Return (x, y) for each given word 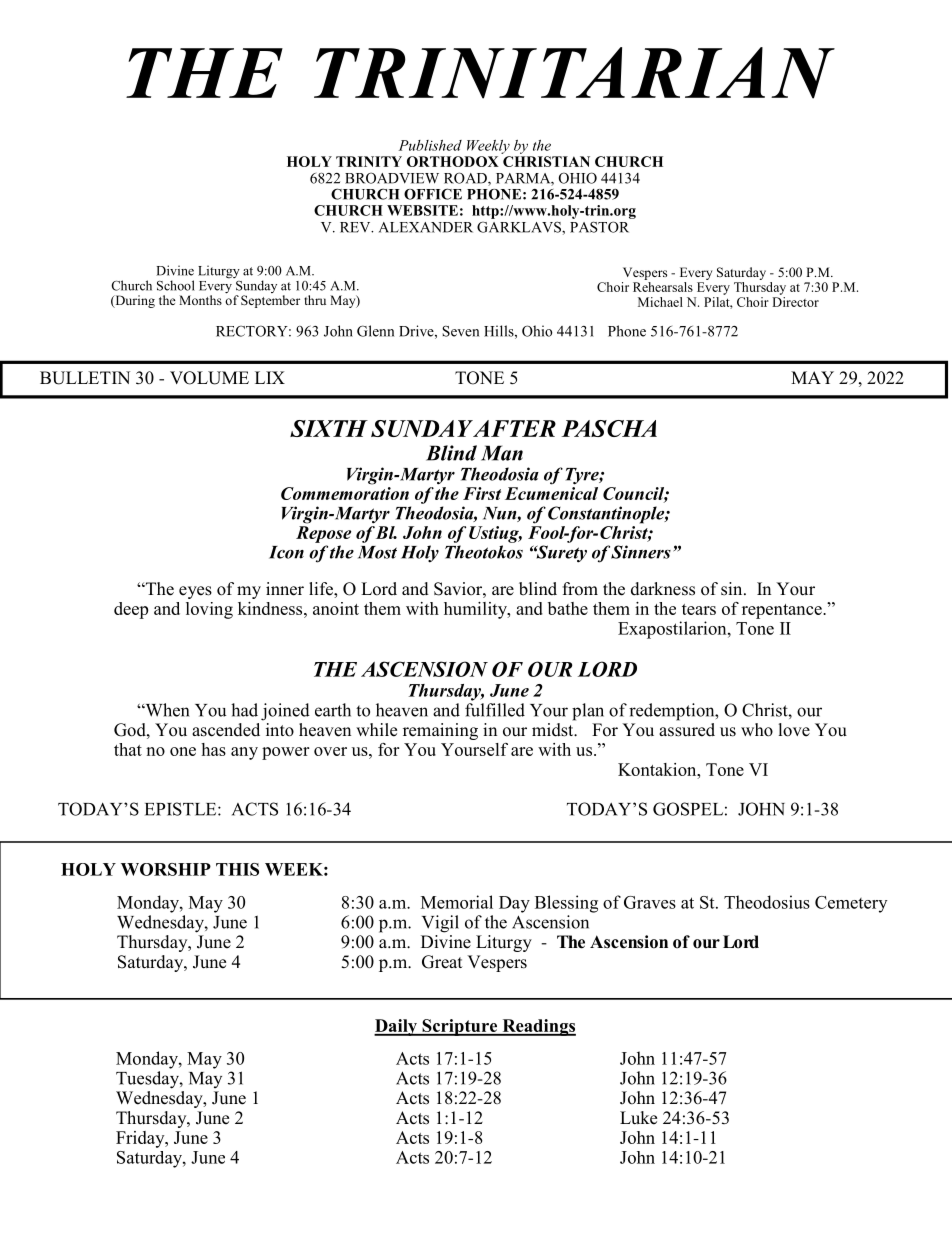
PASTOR (599, 227)
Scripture (460, 1027)
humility (476, 610)
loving (209, 610)
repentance (783, 611)
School (176, 285)
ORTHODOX (453, 161)
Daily (397, 1027)
